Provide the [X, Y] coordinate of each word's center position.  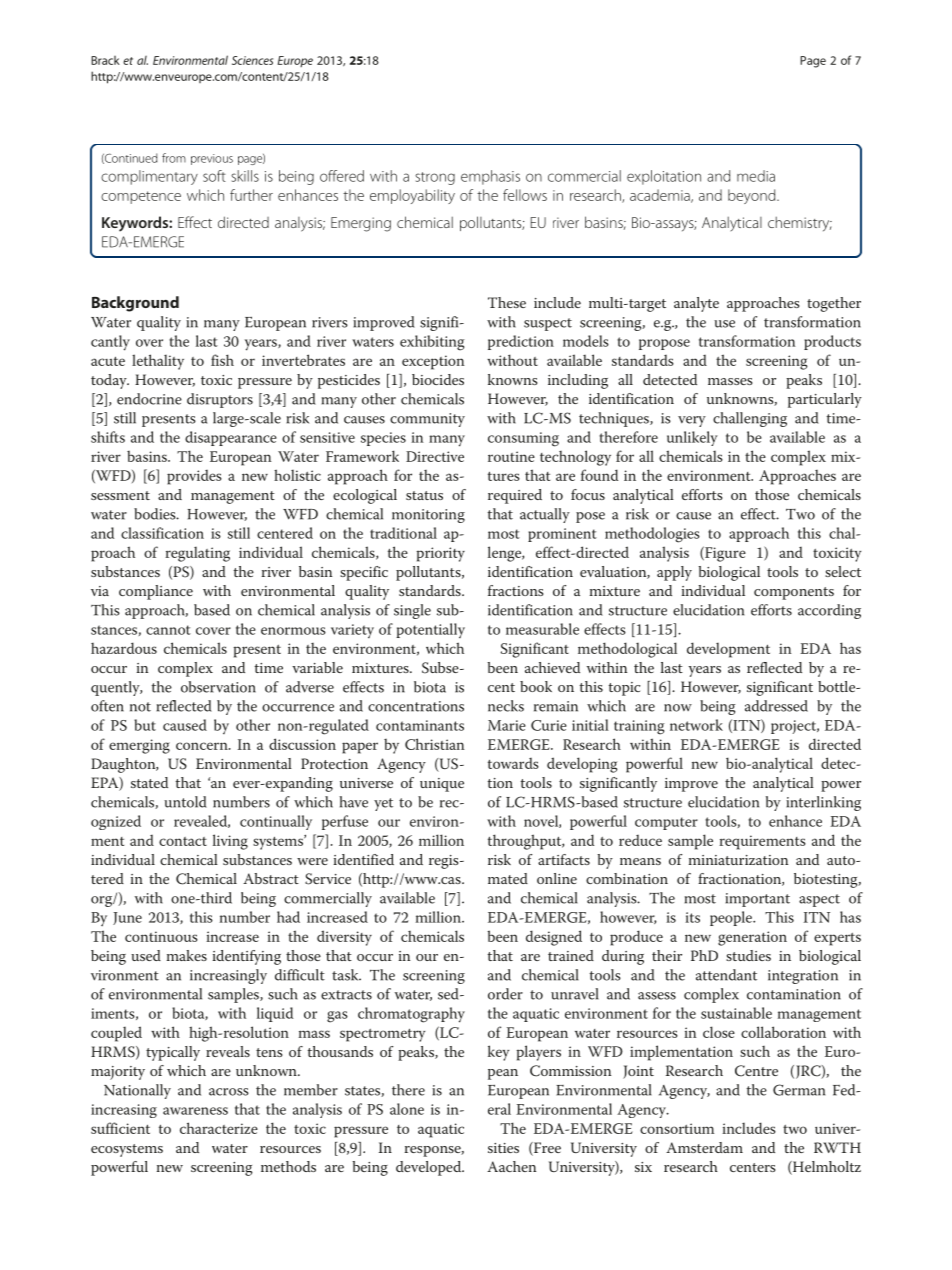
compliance [156, 592]
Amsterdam [704, 1147]
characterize [219, 1128]
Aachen [511, 1166]
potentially [430, 630]
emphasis [490, 177]
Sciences [252, 60]
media [756, 176]
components [794, 593]
